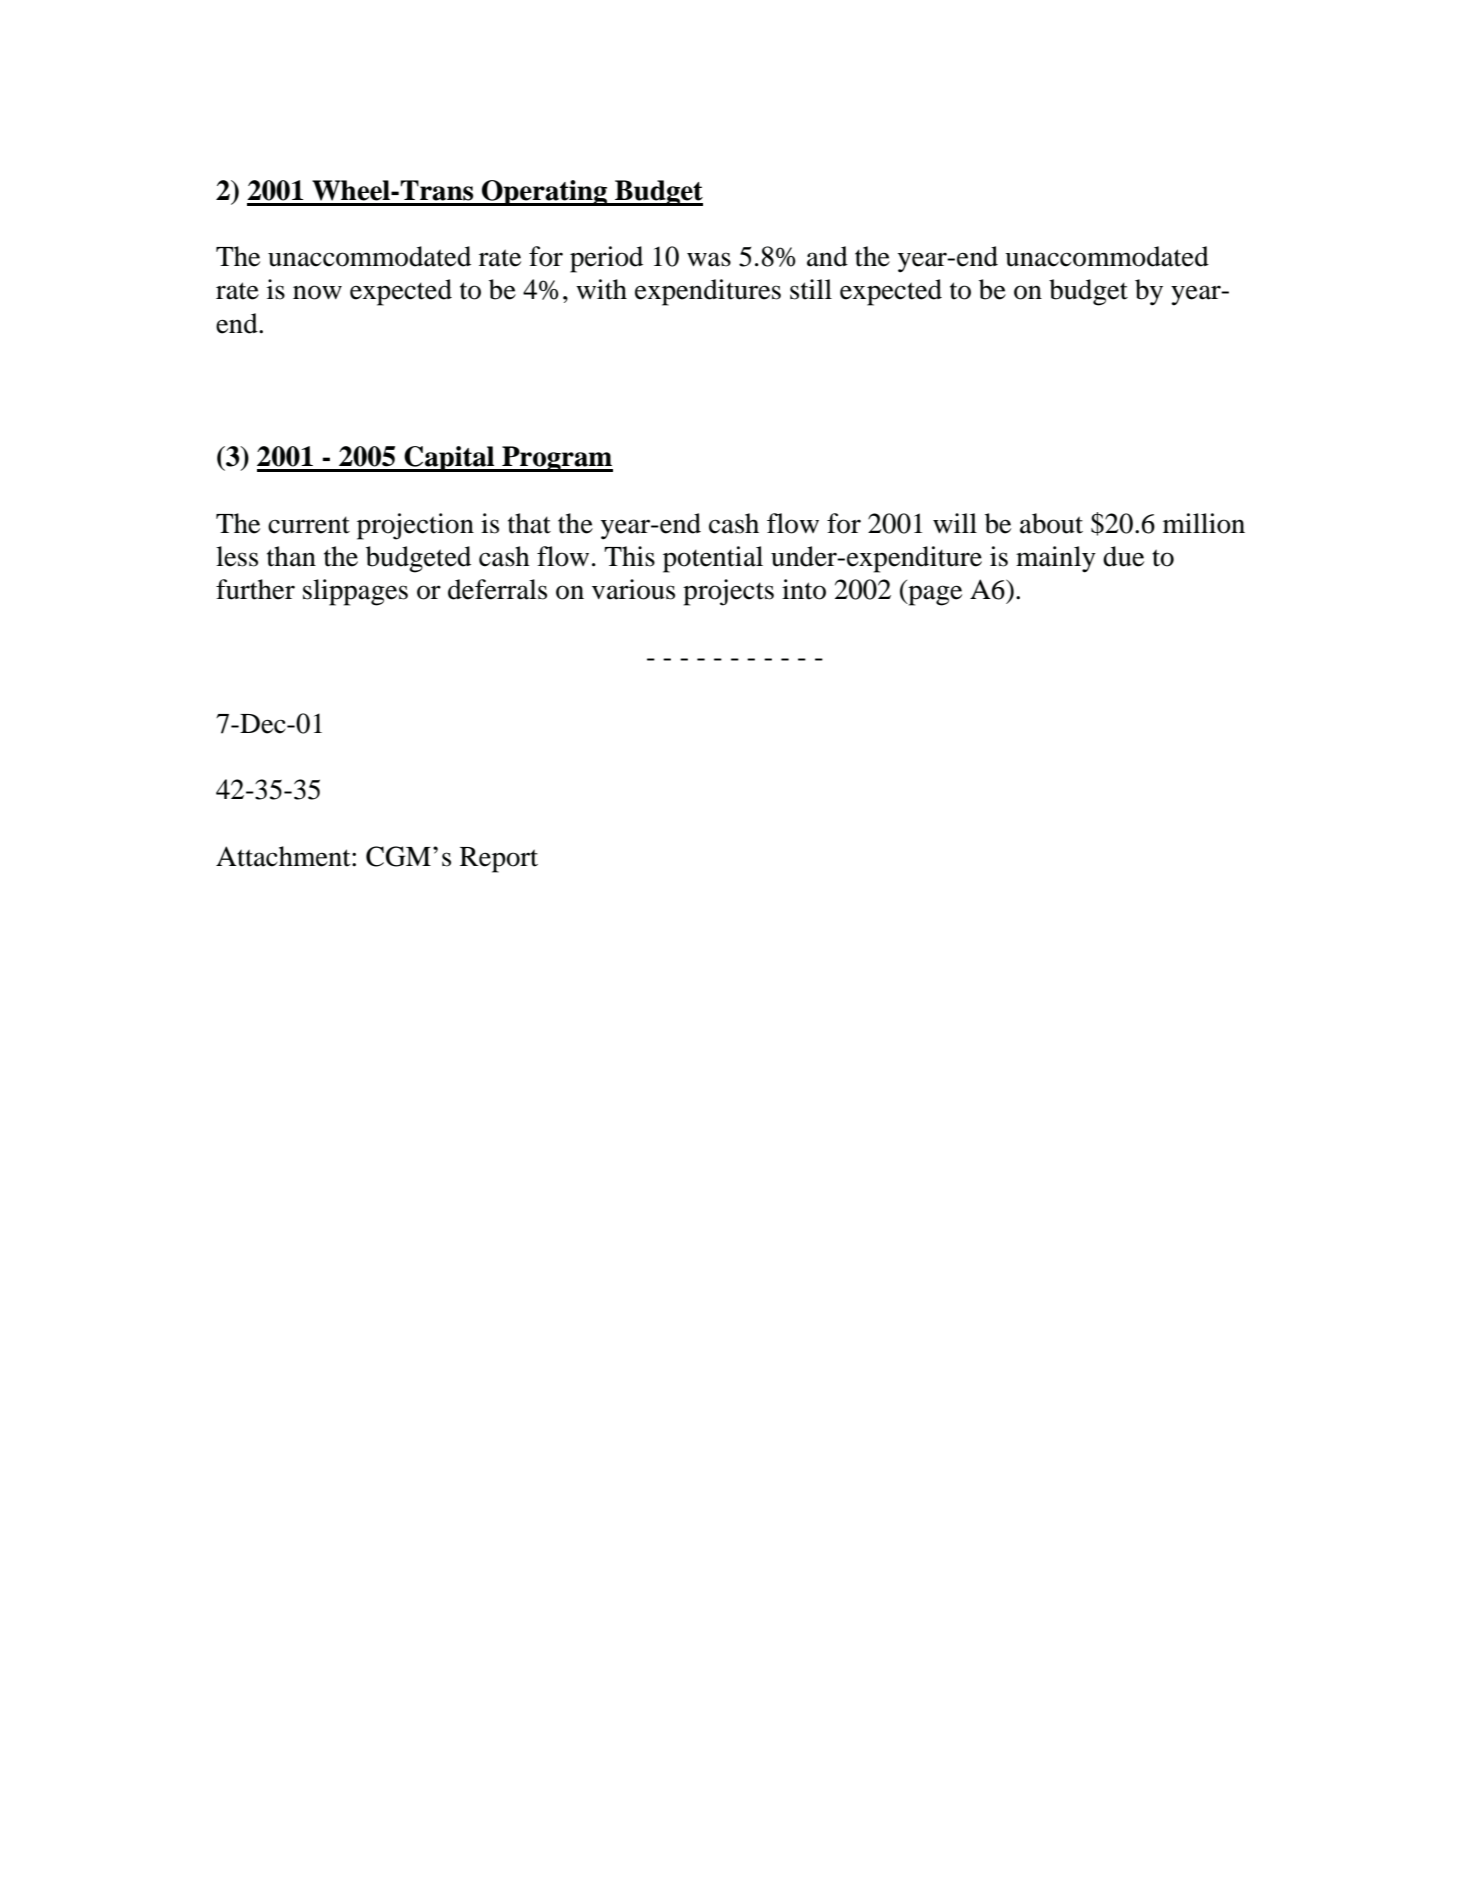 This image has height=1902, width=1470. What do you see at coordinates (827, 256) in the image?
I see `and` at bounding box center [827, 256].
